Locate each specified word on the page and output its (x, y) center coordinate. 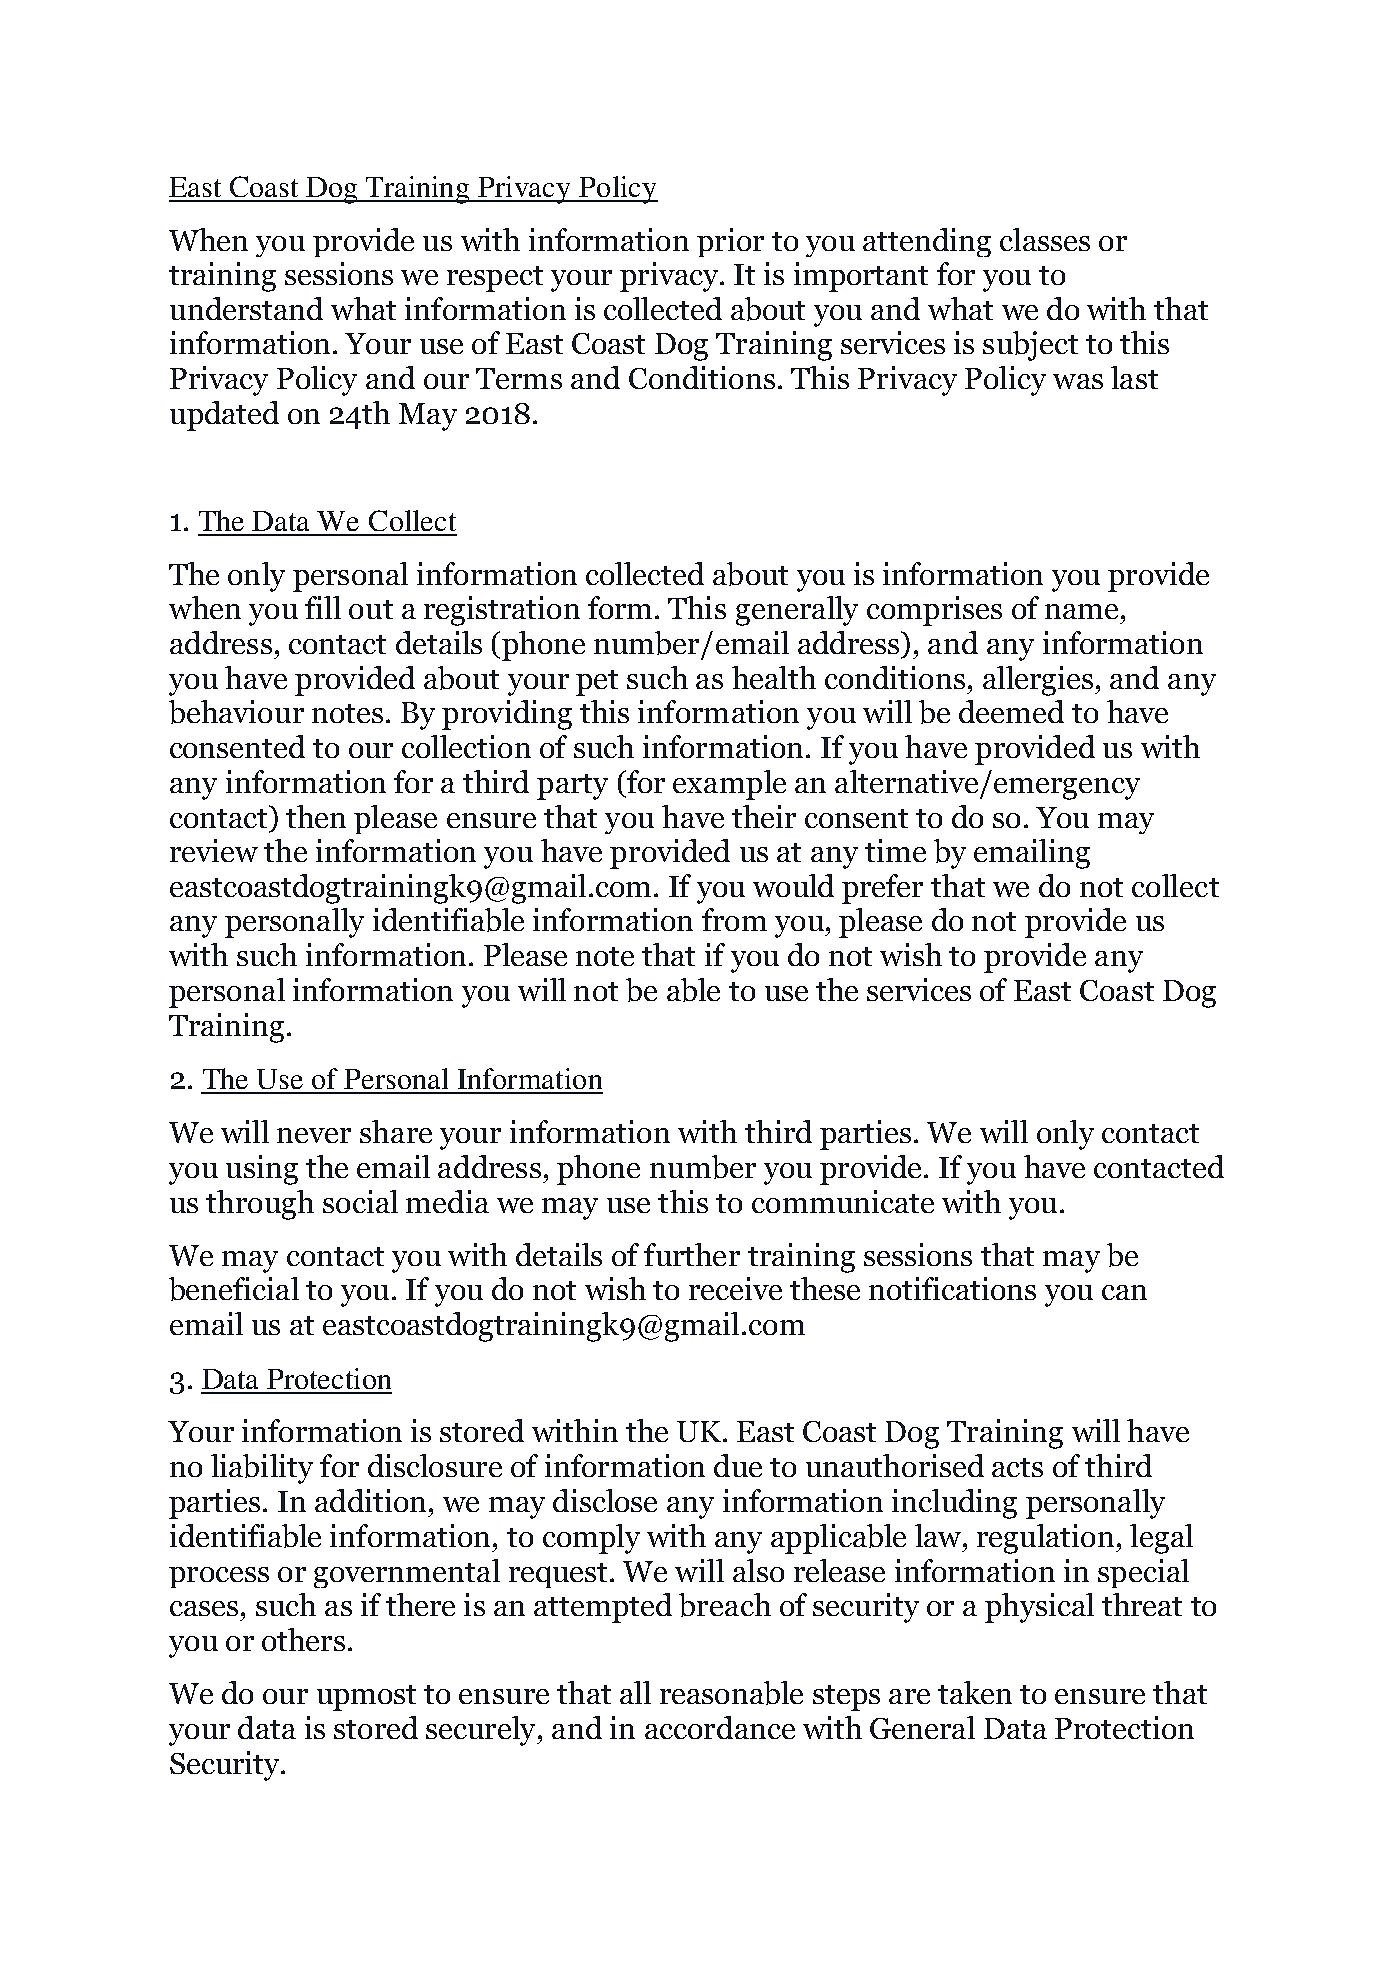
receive (735, 1288)
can (1124, 1292)
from (734, 919)
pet (597, 683)
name (1081, 611)
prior (730, 242)
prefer (882, 889)
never (314, 1135)
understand (246, 308)
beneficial (234, 1289)
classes (1045, 239)
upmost (366, 1698)
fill (323, 607)
